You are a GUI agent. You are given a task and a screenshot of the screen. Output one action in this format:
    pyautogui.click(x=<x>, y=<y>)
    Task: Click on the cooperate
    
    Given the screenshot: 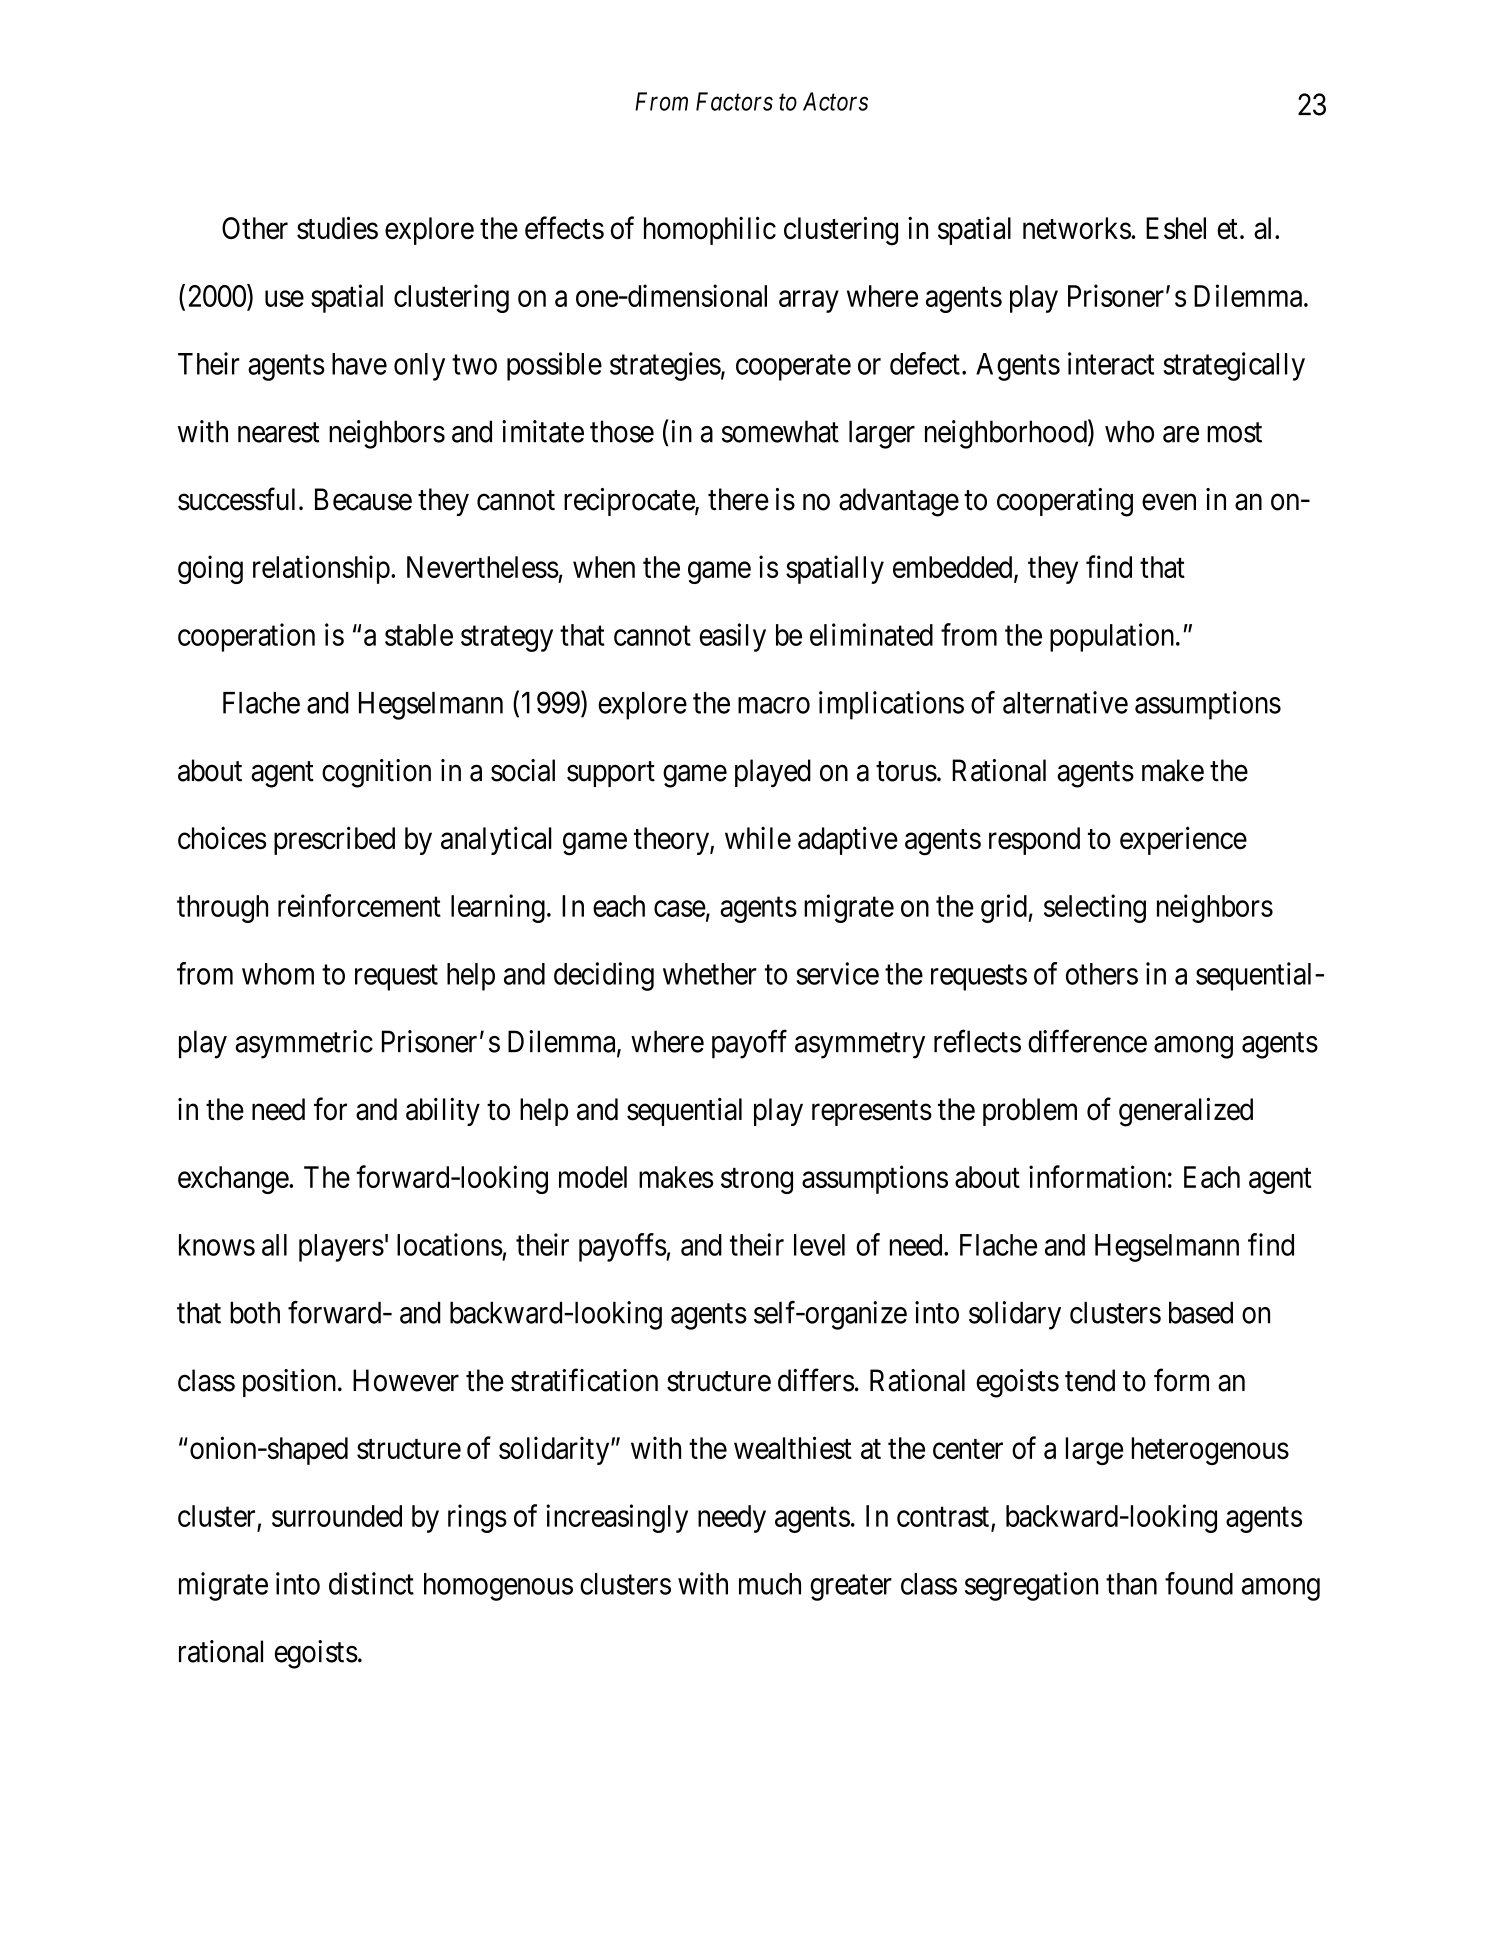 What is the action you would take?
    pyautogui.click(x=793, y=368)
